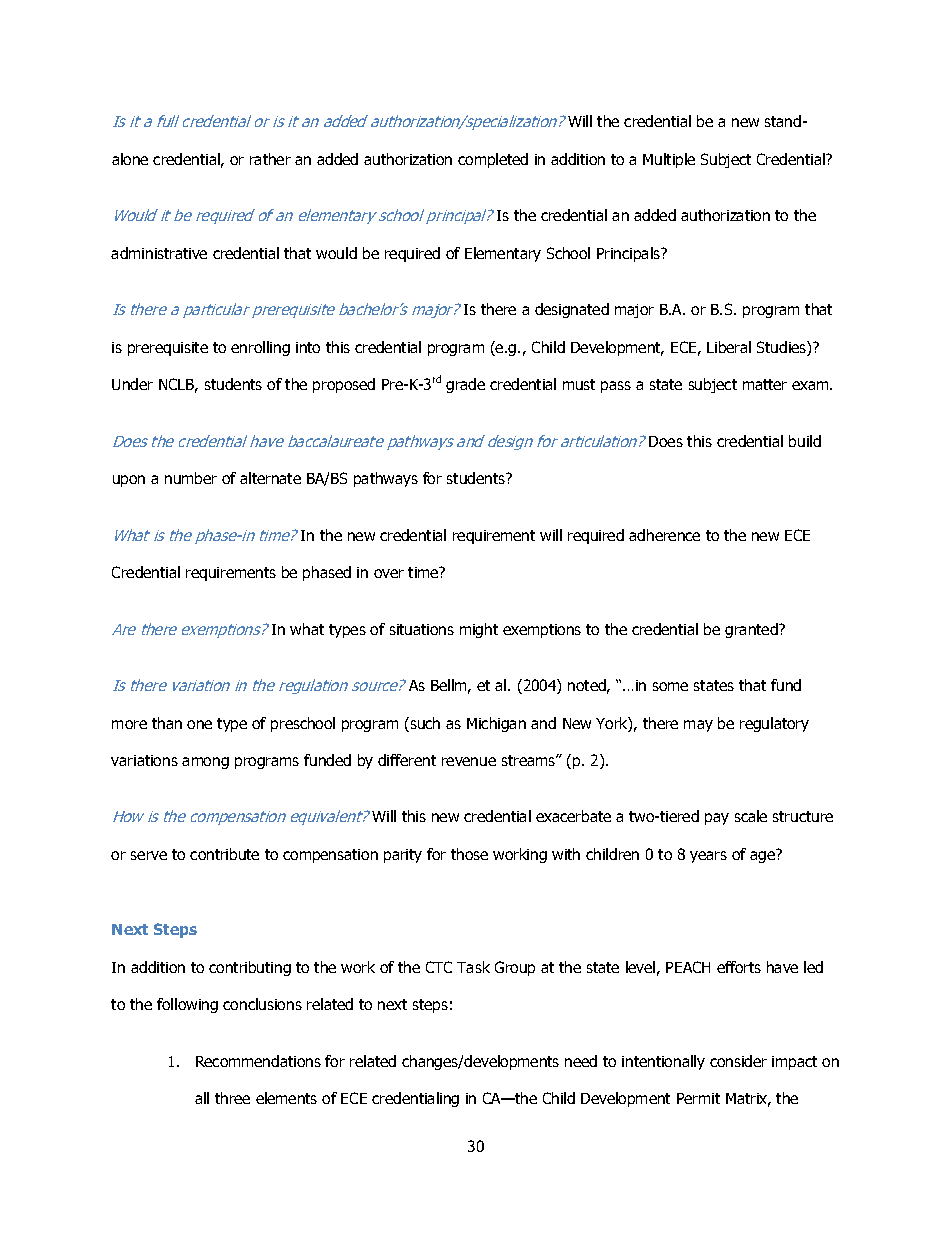  I want to click on Multiple, so click(669, 160).
